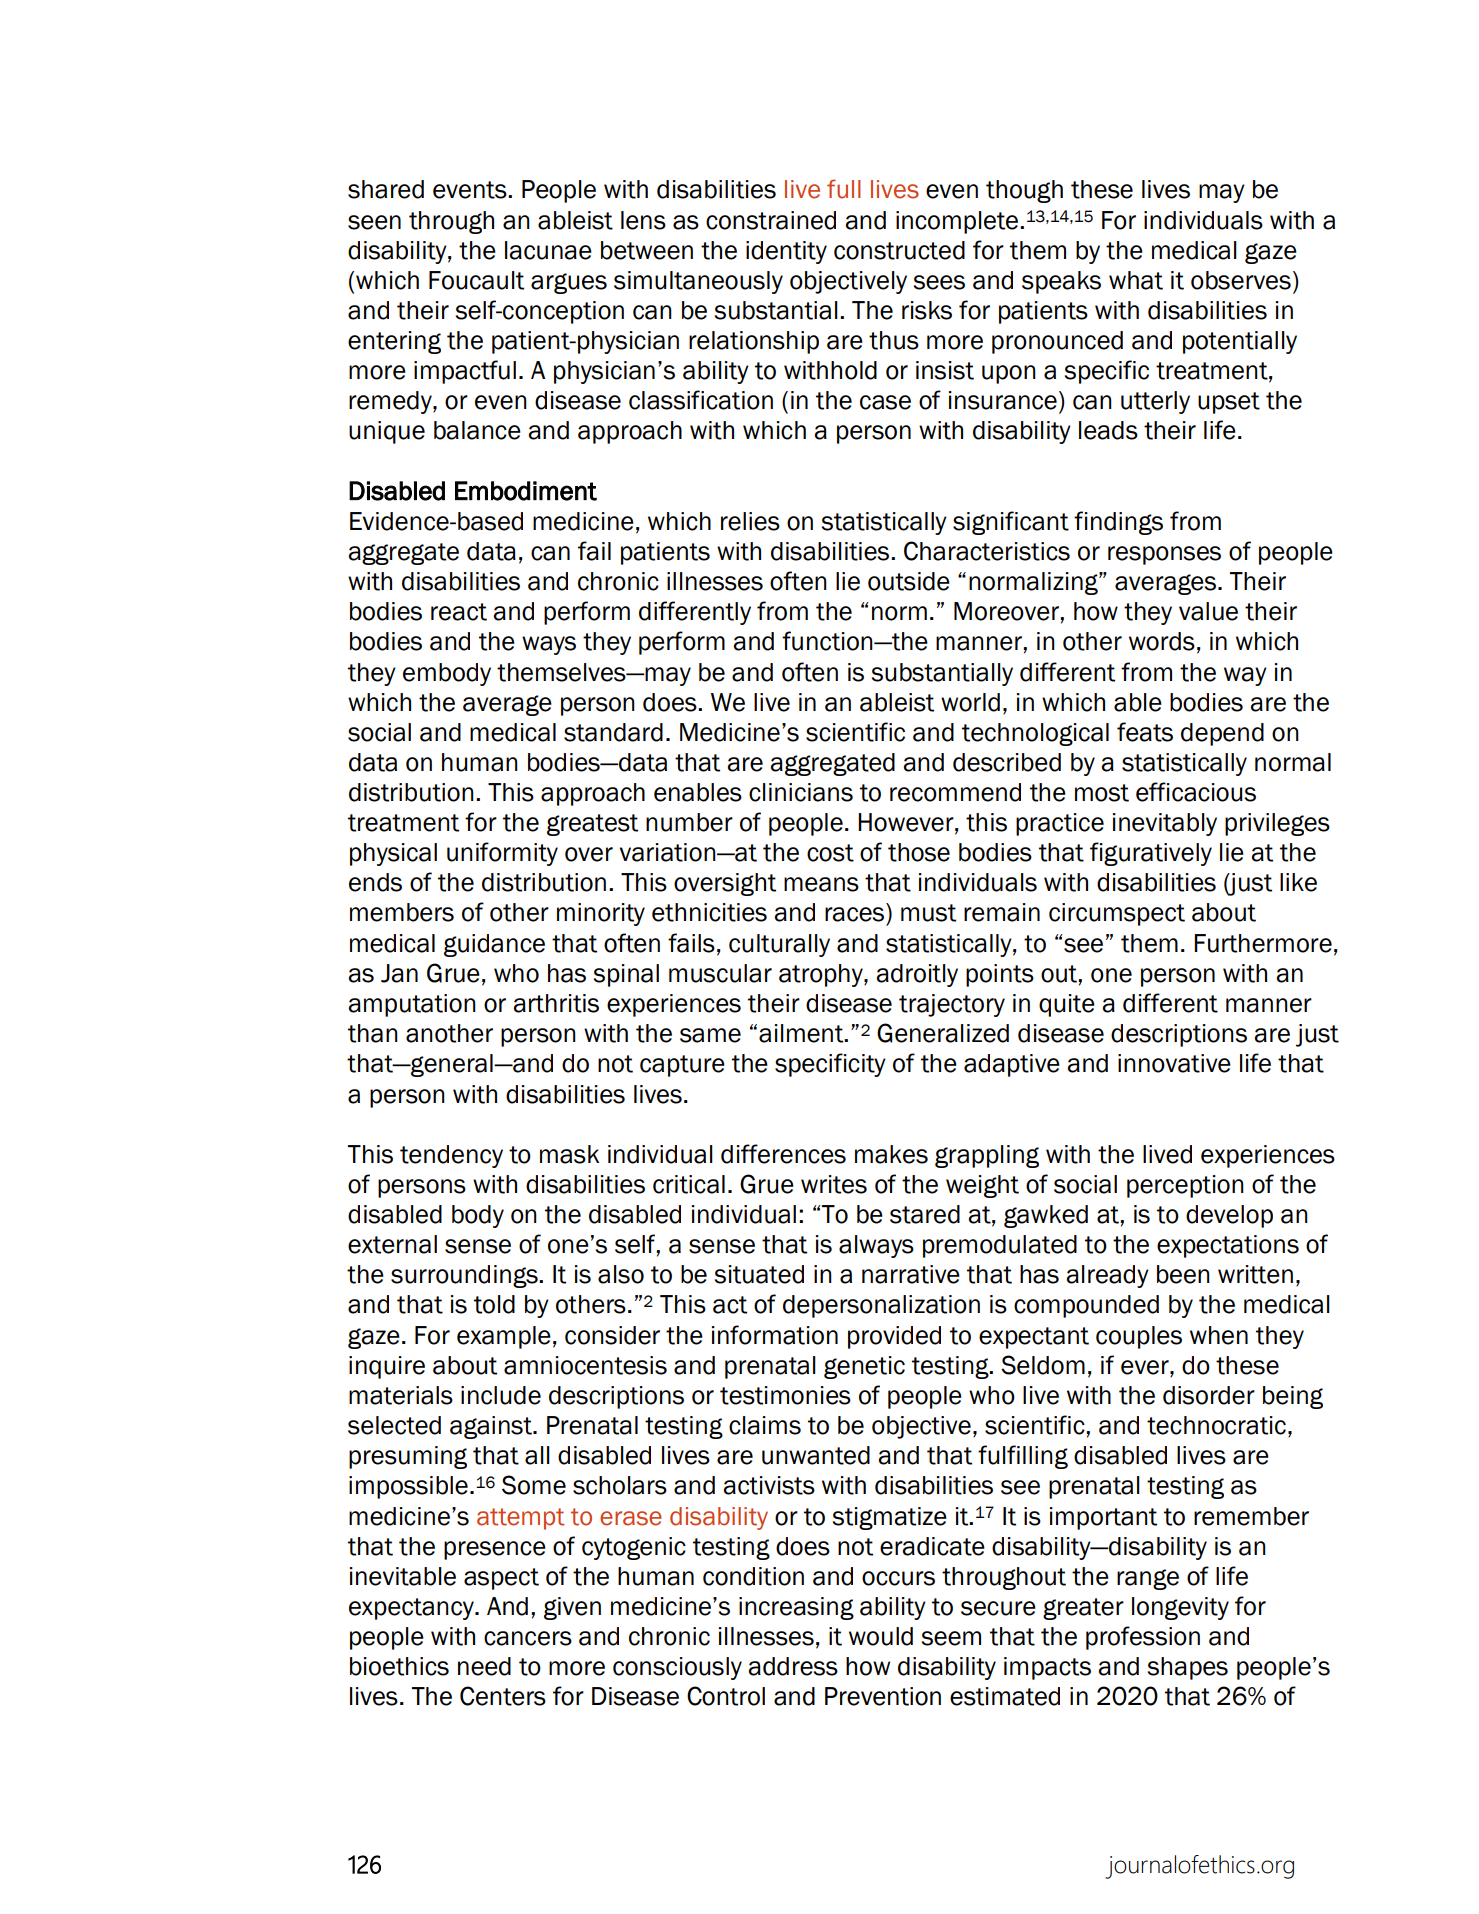 This screenshot has width=1479, height=1914. Describe the element at coordinates (501, 1395) in the screenshot. I see `include` at that location.
